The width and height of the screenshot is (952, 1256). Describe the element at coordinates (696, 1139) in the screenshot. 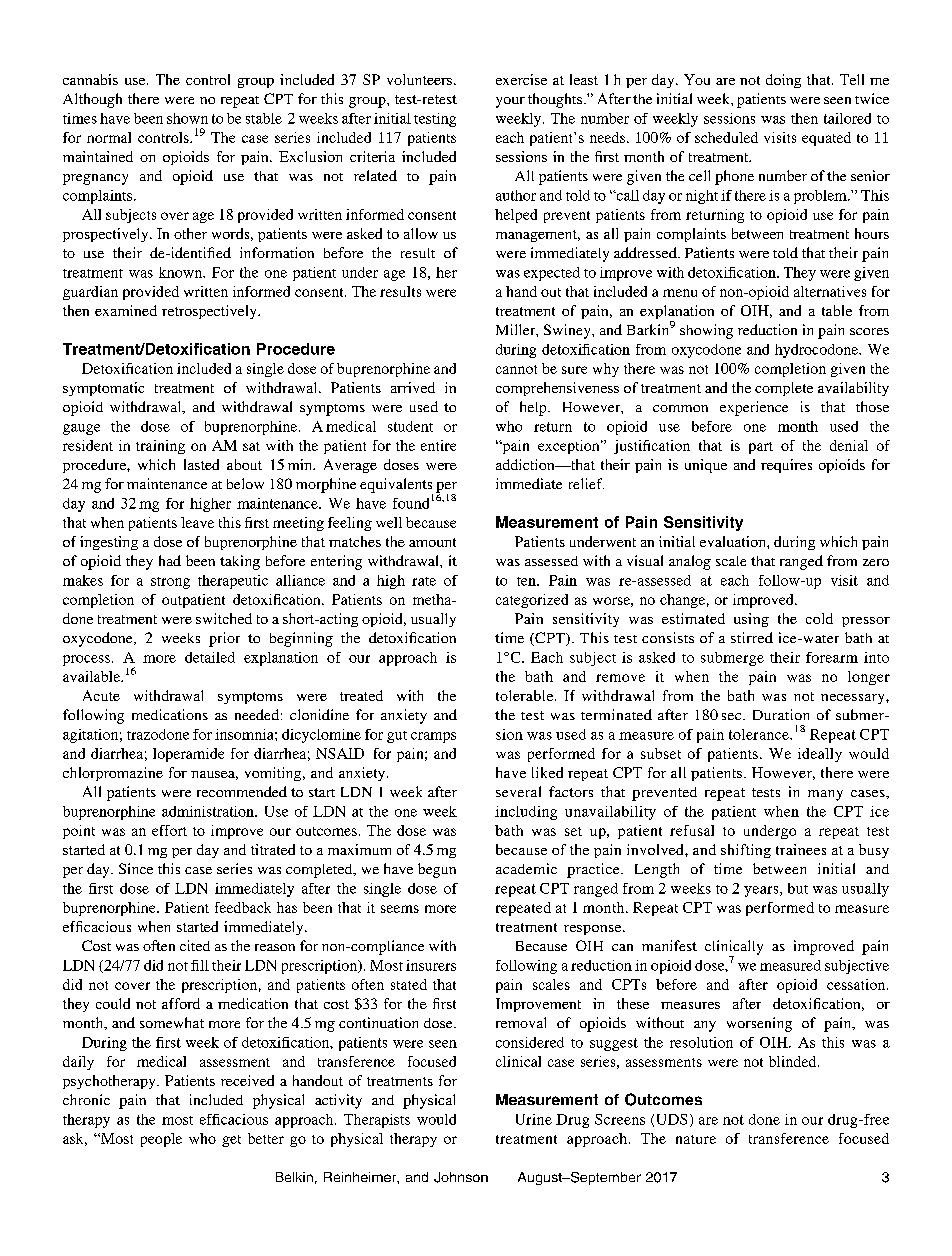

I see `nature` at that location.
